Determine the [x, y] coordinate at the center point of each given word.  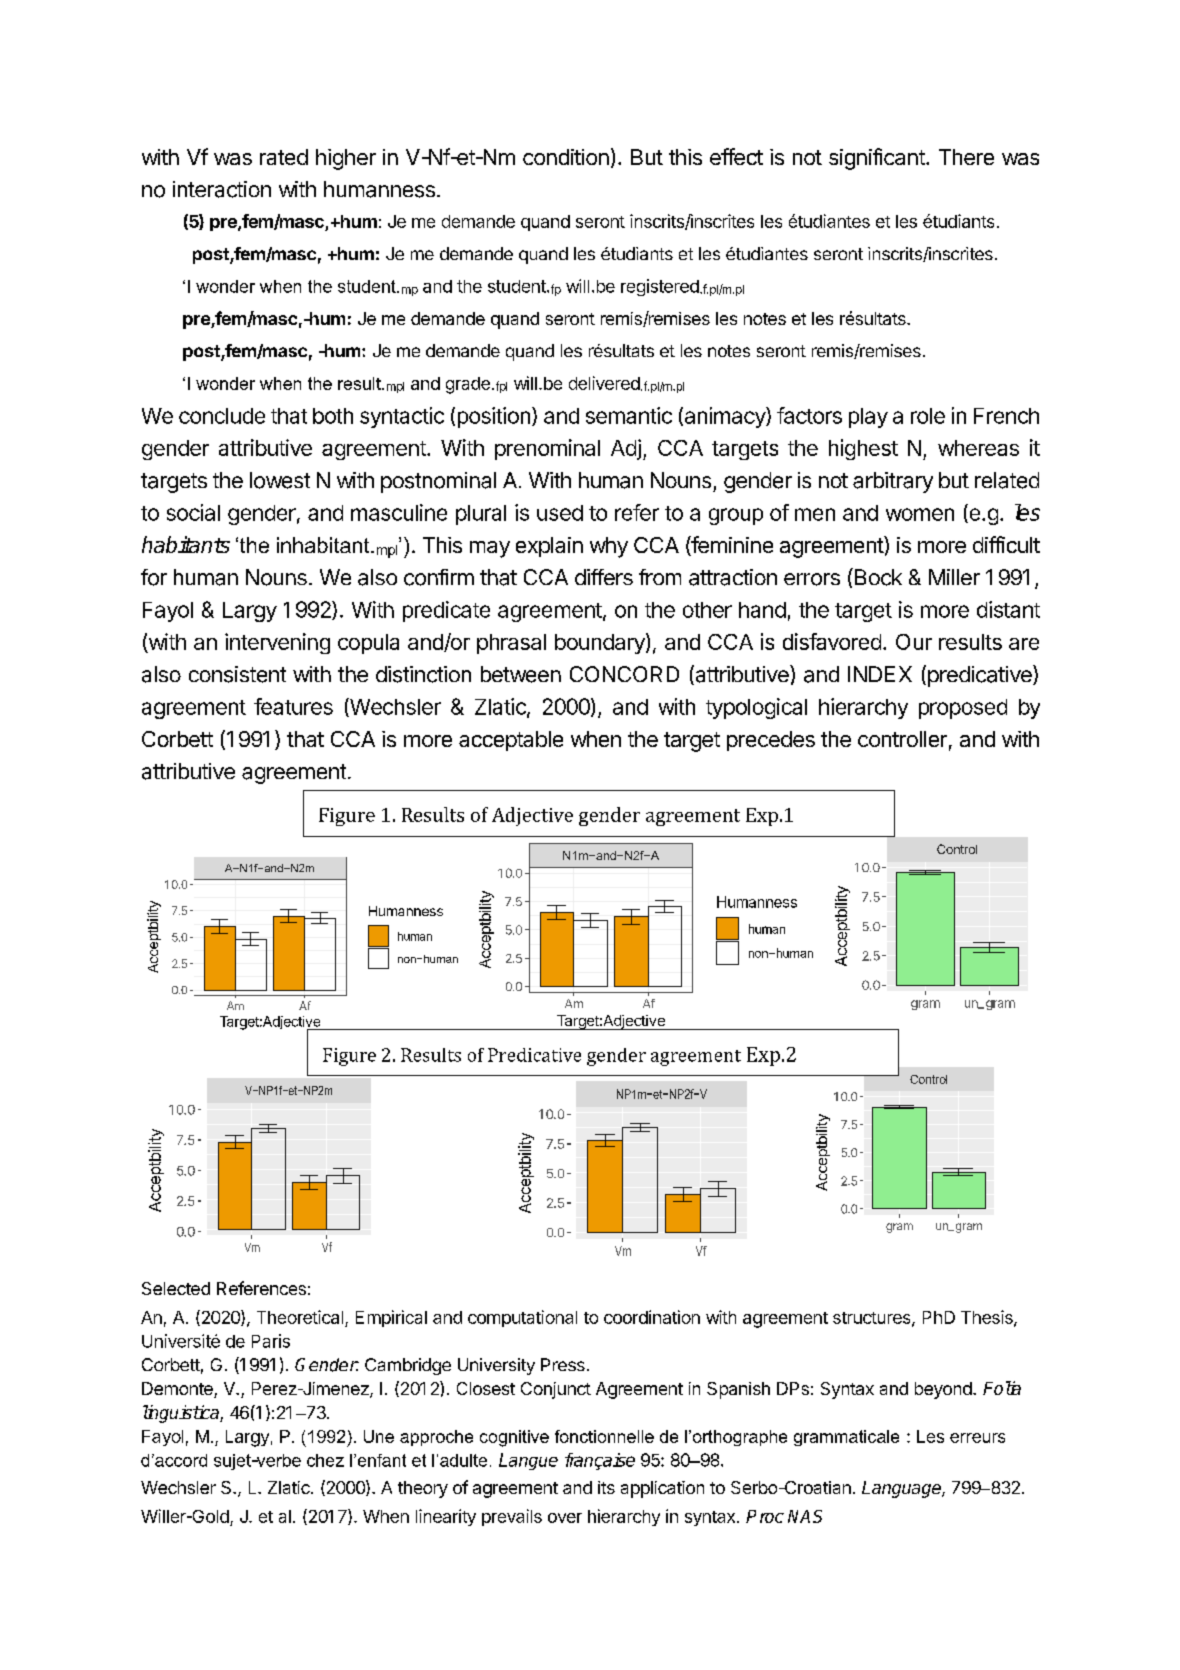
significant [878, 159]
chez [325, 1460]
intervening [277, 643]
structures [873, 1319]
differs [604, 577]
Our [914, 642]
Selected [176, 1288]
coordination [652, 1317]
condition [566, 157]
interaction [222, 189]
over [565, 1518]
